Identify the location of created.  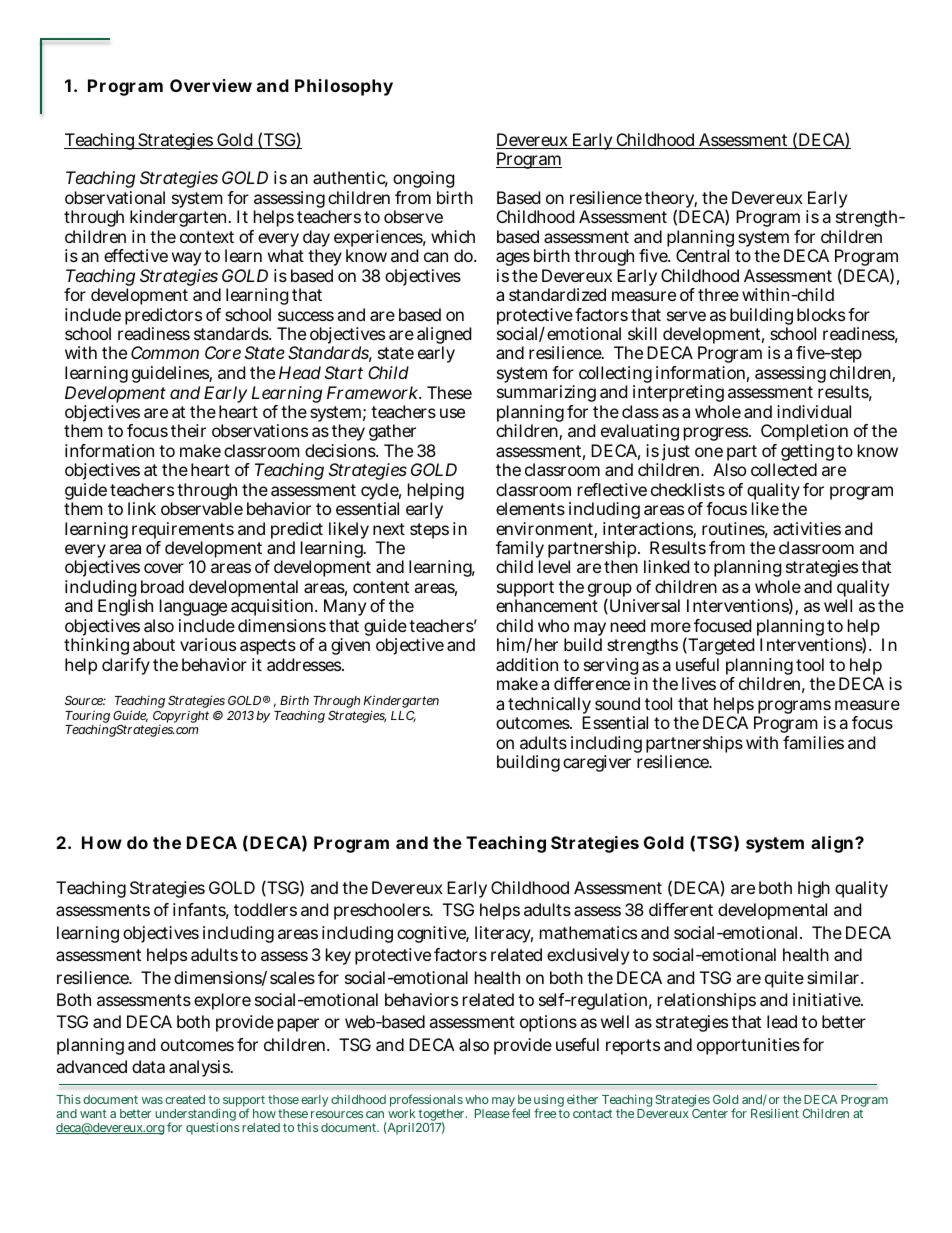
(185, 1099).
